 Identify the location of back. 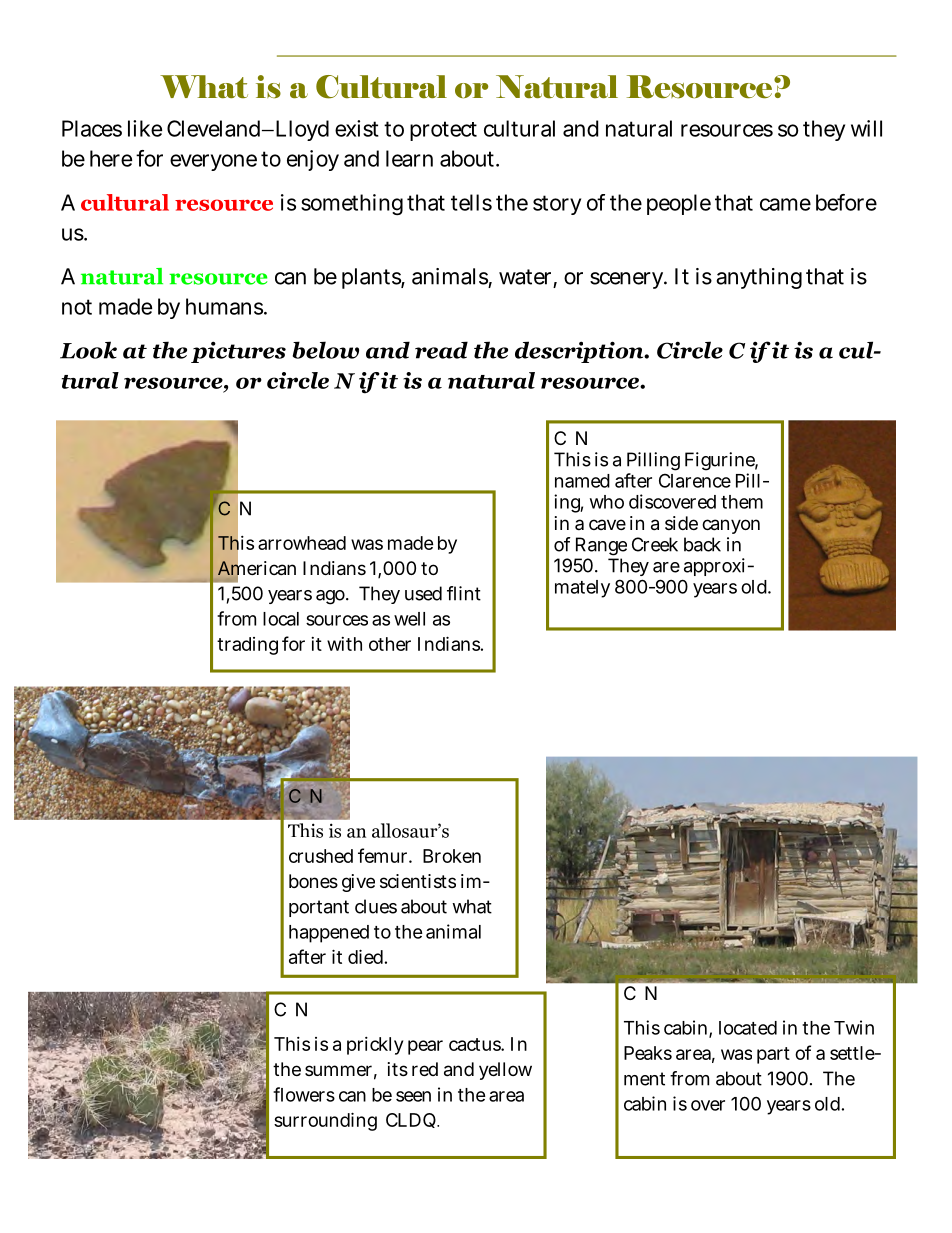
(702, 544).
